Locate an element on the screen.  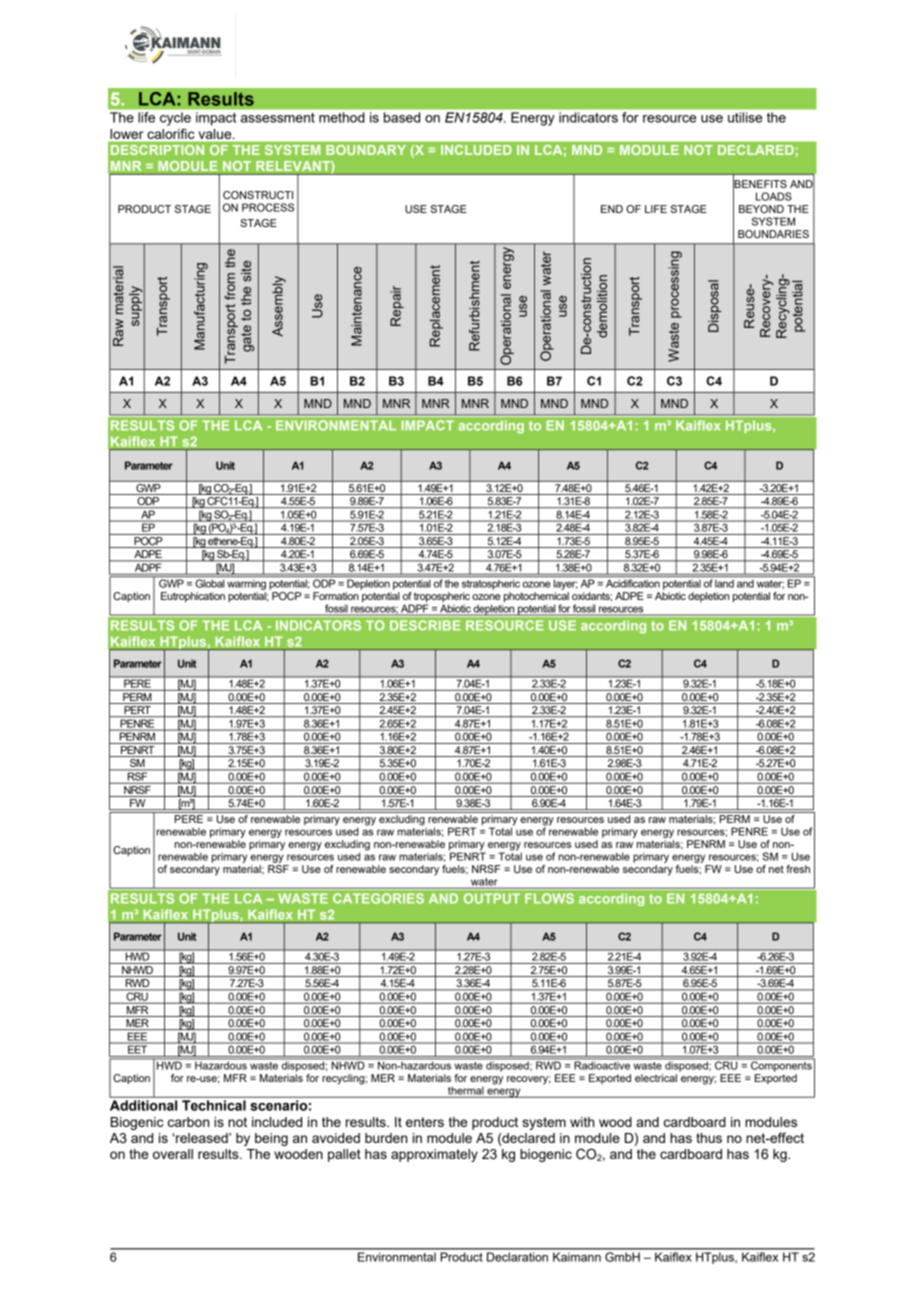
Eutrophication is located at coordinates (193, 597).
